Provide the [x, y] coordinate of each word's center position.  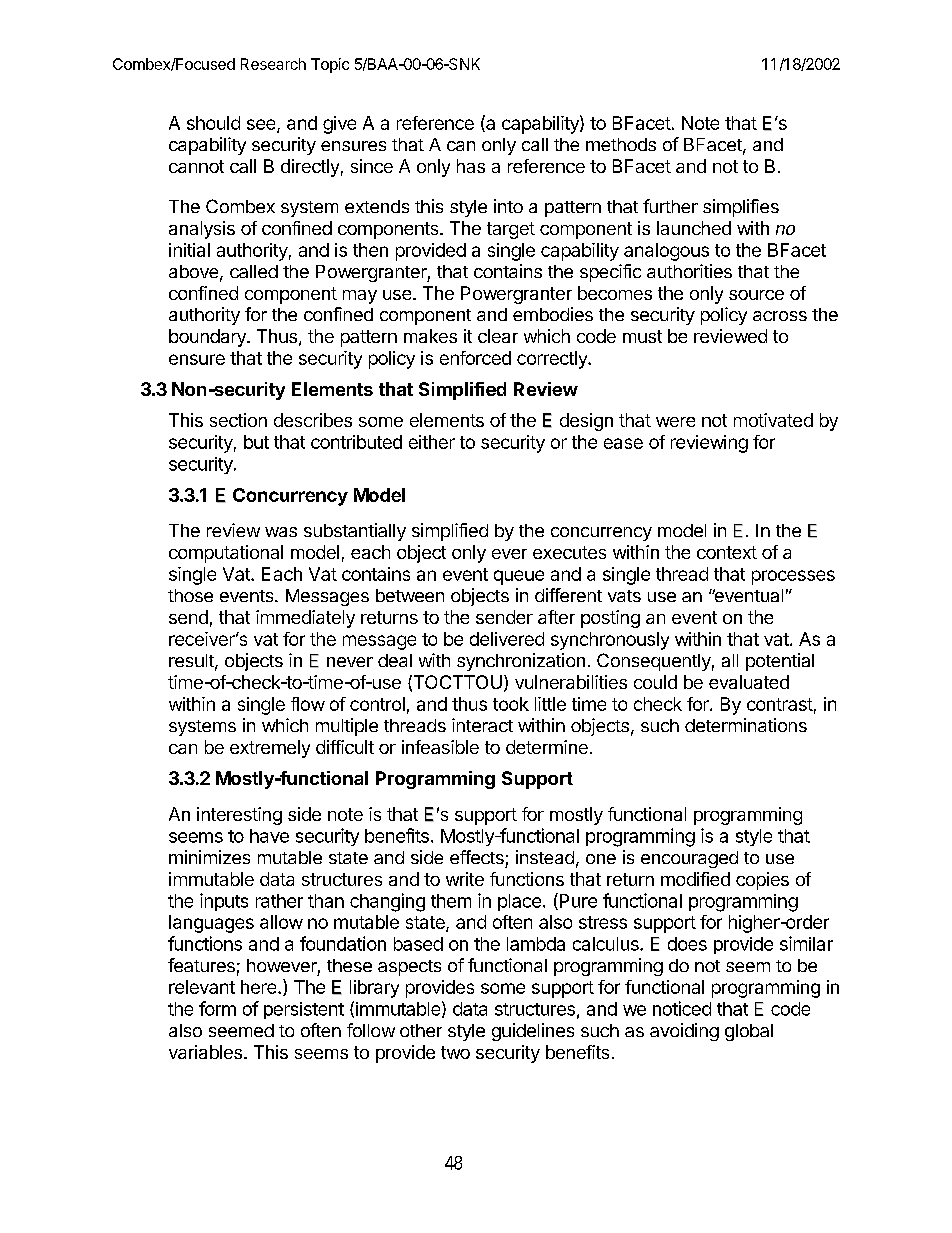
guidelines [533, 1032]
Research [273, 64]
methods [621, 144]
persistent [304, 1010]
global [749, 1032]
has [471, 166]
